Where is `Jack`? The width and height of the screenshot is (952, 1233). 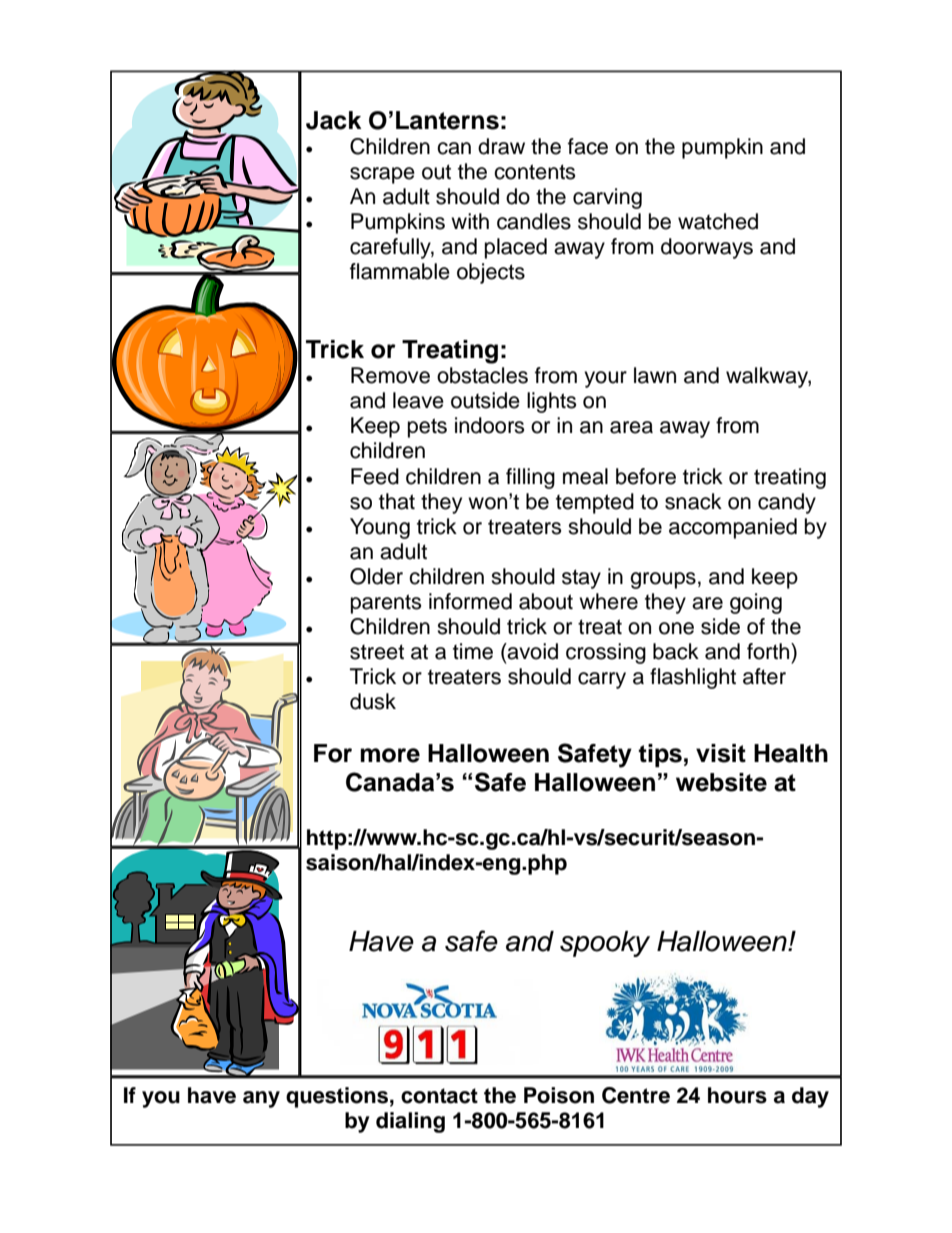
Jack is located at coordinates (333, 120).
